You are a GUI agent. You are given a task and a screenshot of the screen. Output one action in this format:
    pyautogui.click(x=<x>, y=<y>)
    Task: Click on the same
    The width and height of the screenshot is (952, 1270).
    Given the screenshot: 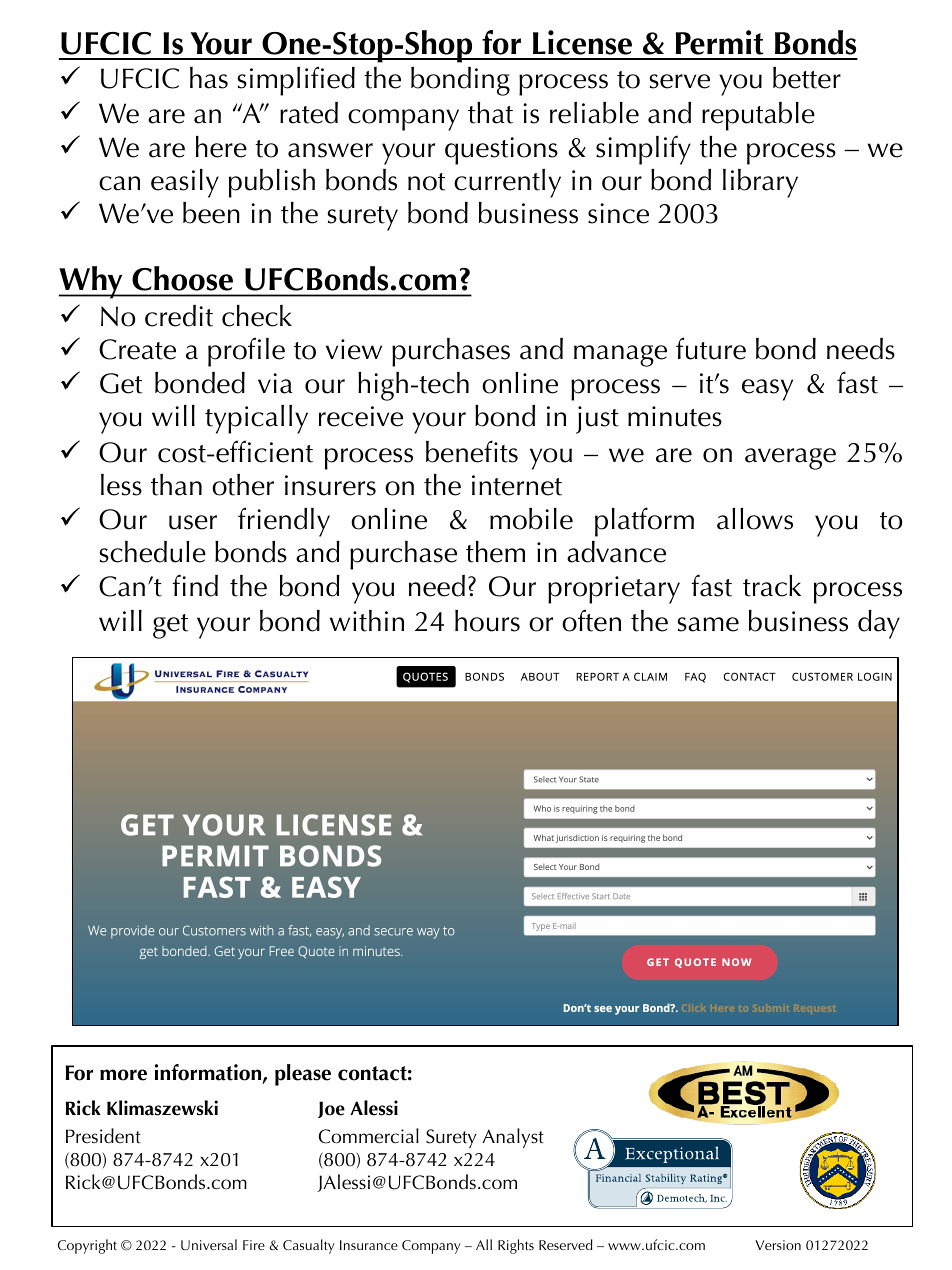 What is the action you would take?
    pyautogui.click(x=708, y=624)
